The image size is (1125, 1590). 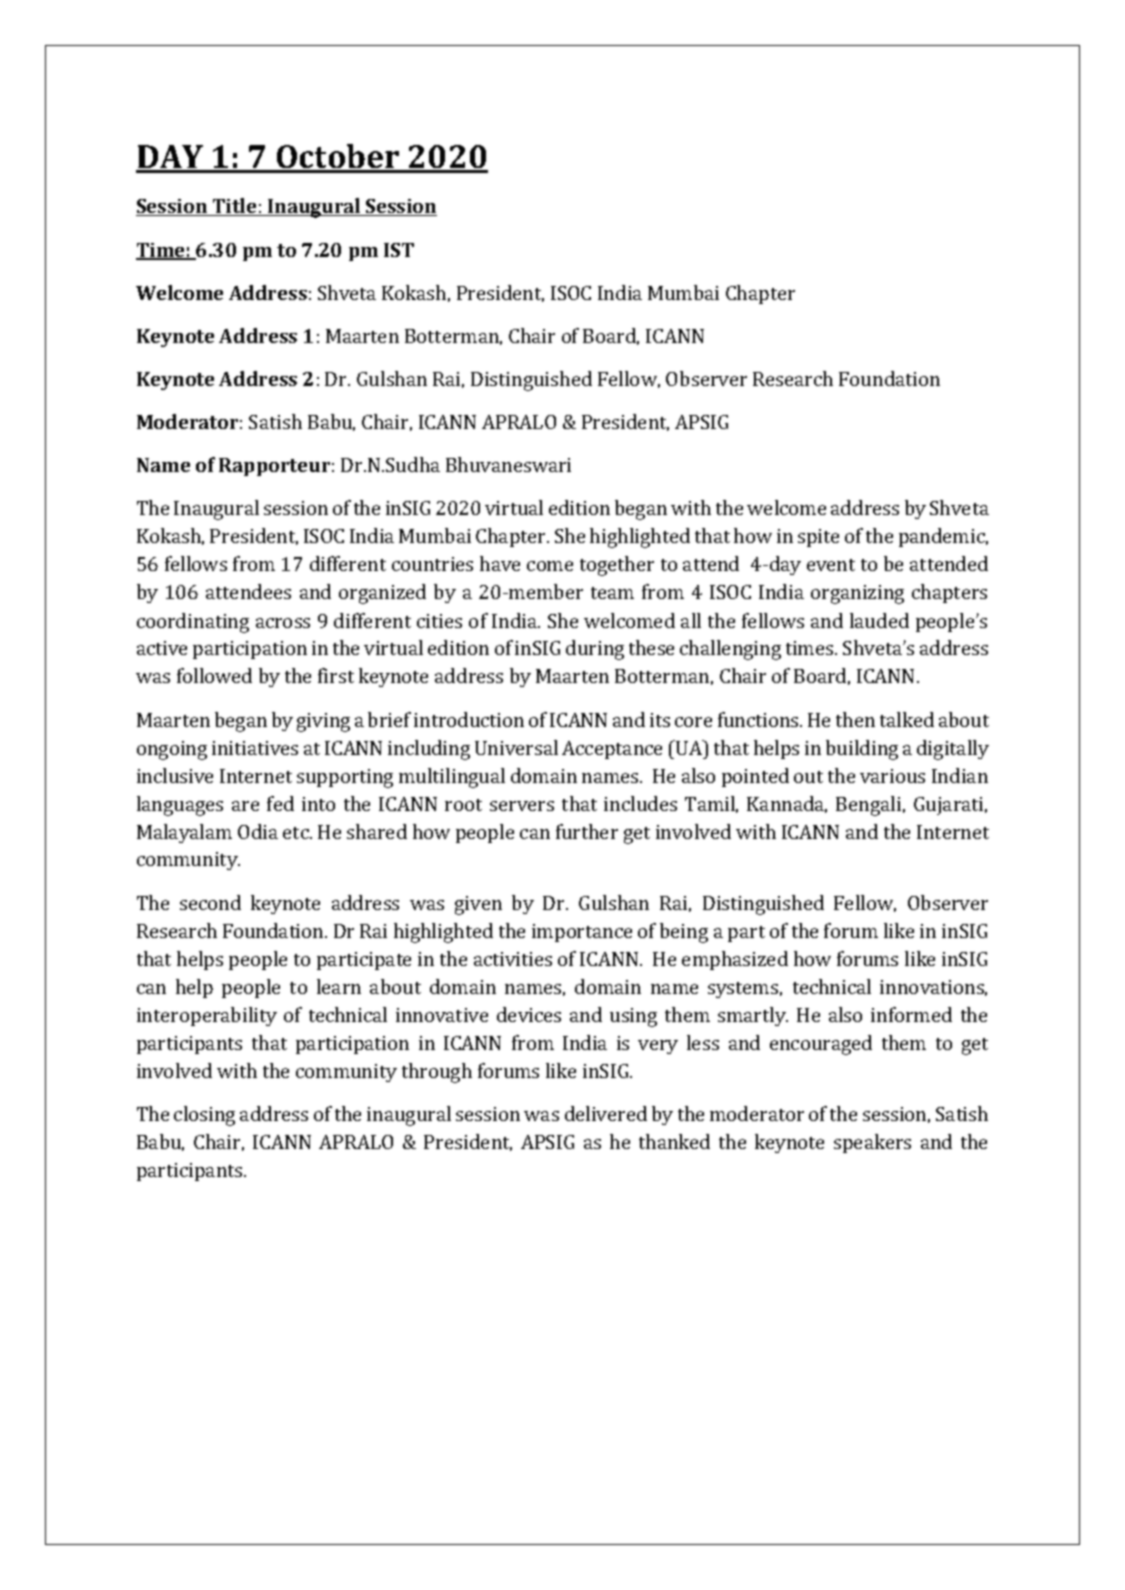 What do you see at coordinates (595, 650) in the document?
I see `during` at bounding box center [595, 650].
